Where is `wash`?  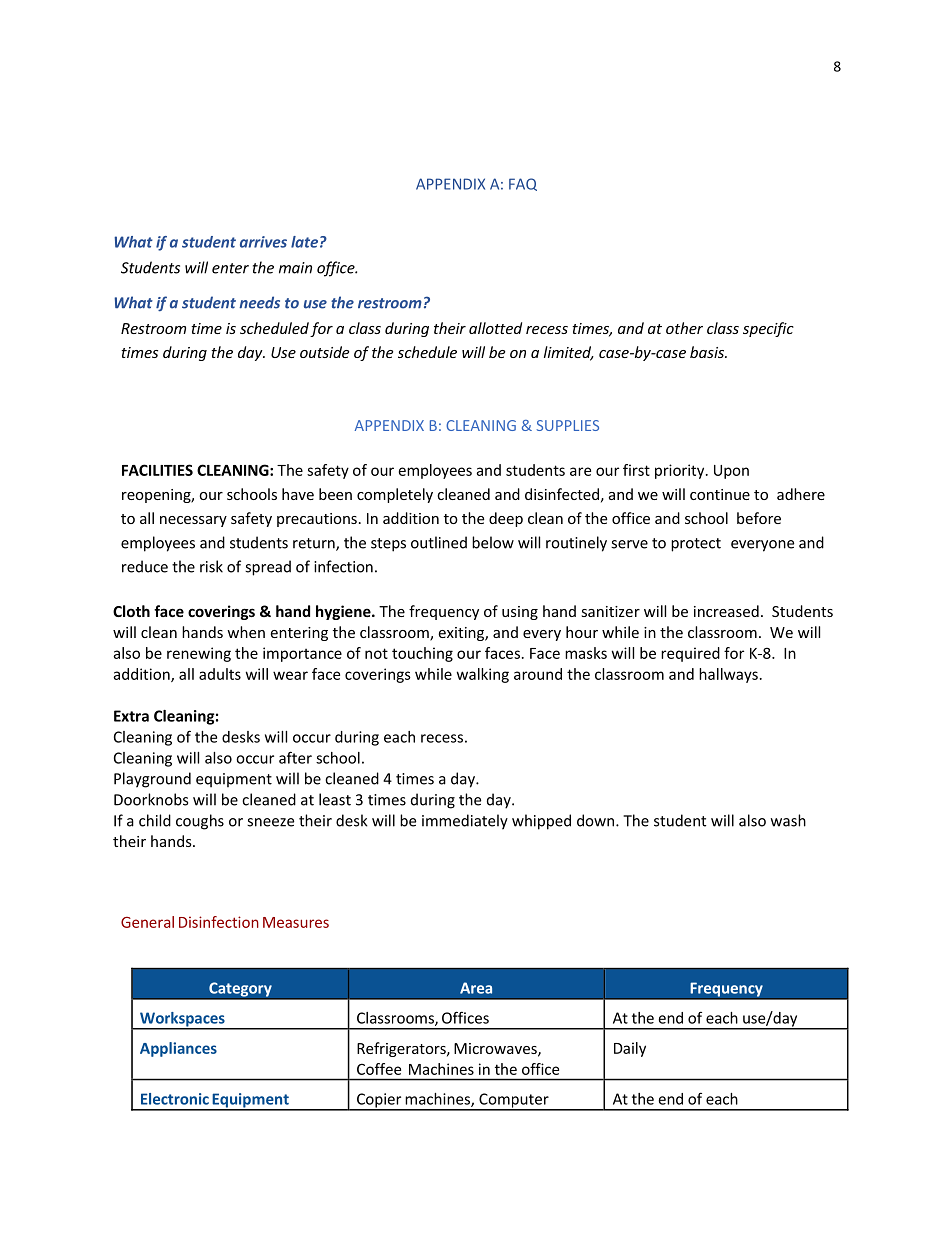 wash is located at coordinates (788, 820).
